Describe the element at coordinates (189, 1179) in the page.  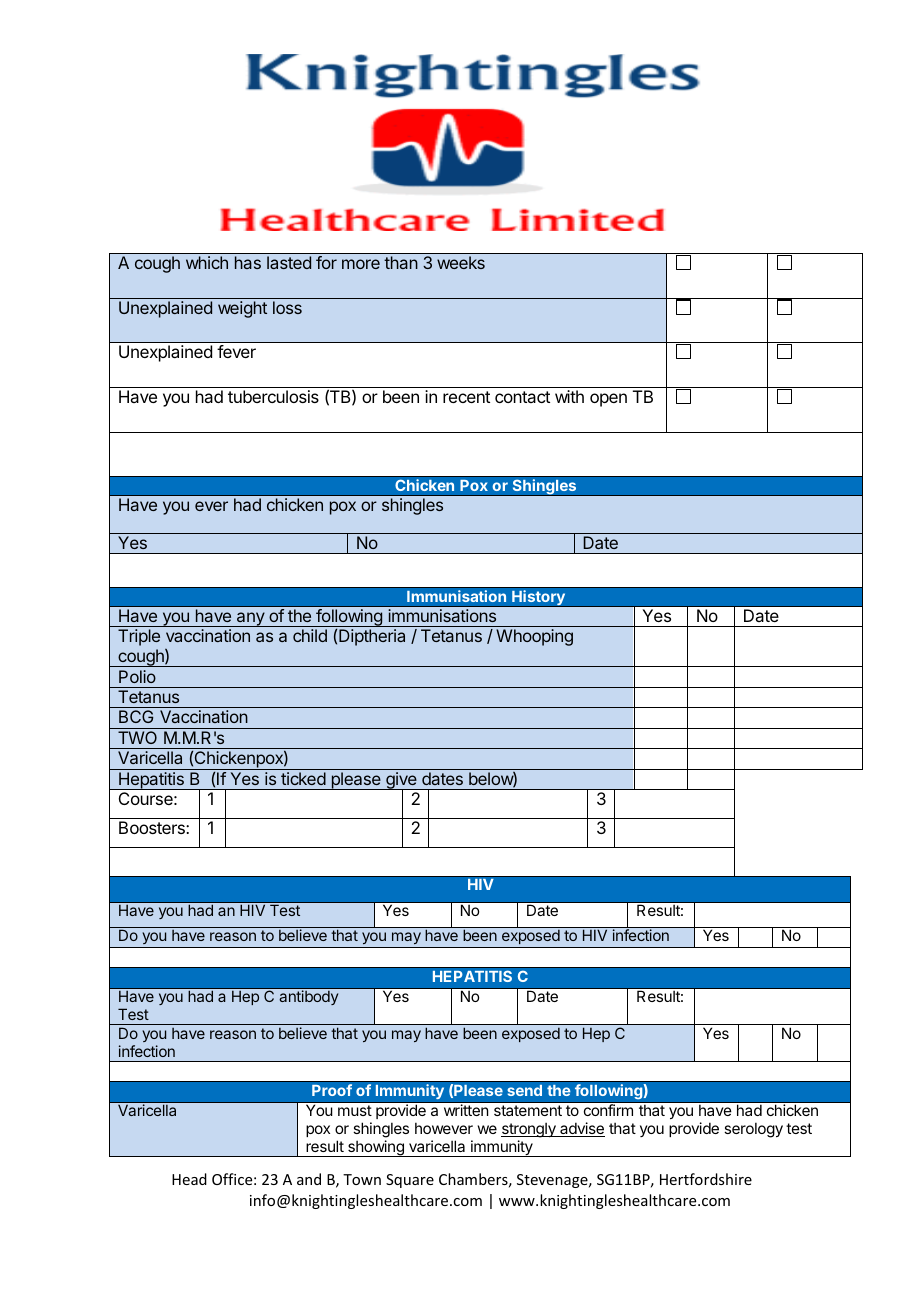
I see `Head` at that location.
